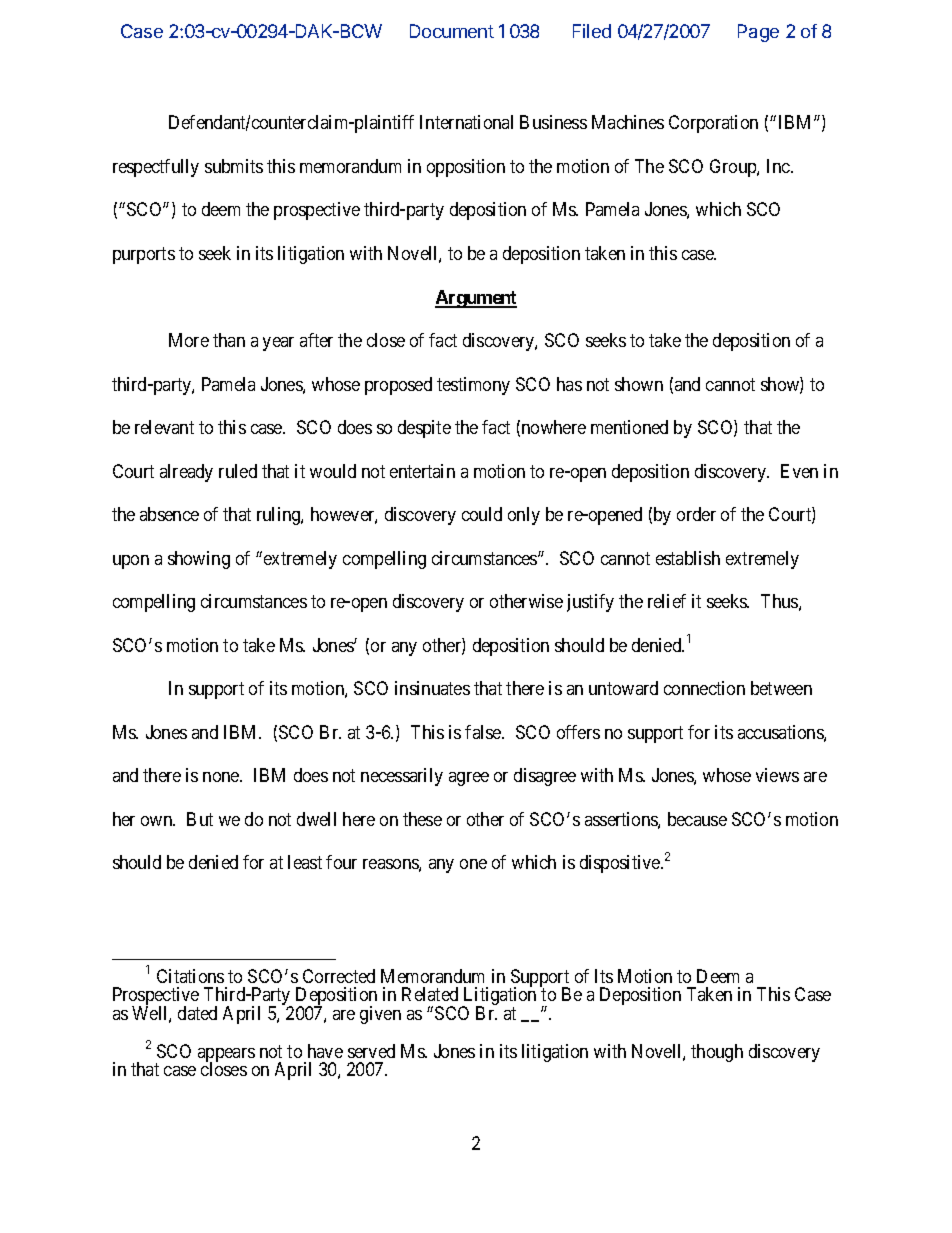 The width and height of the image is (952, 1233). I want to click on submits, so click(234, 166).
